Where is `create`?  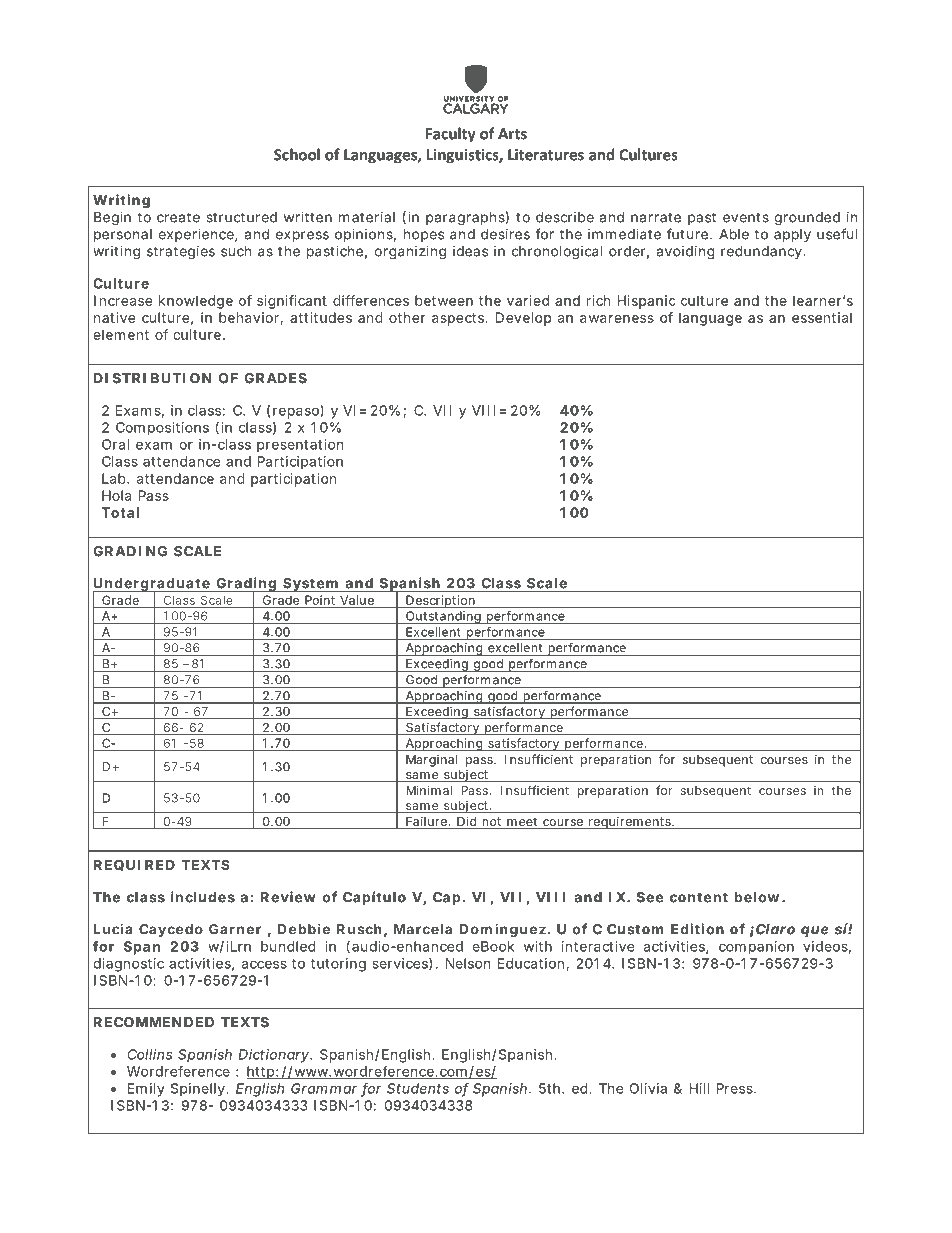 create is located at coordinates (178, 217).
